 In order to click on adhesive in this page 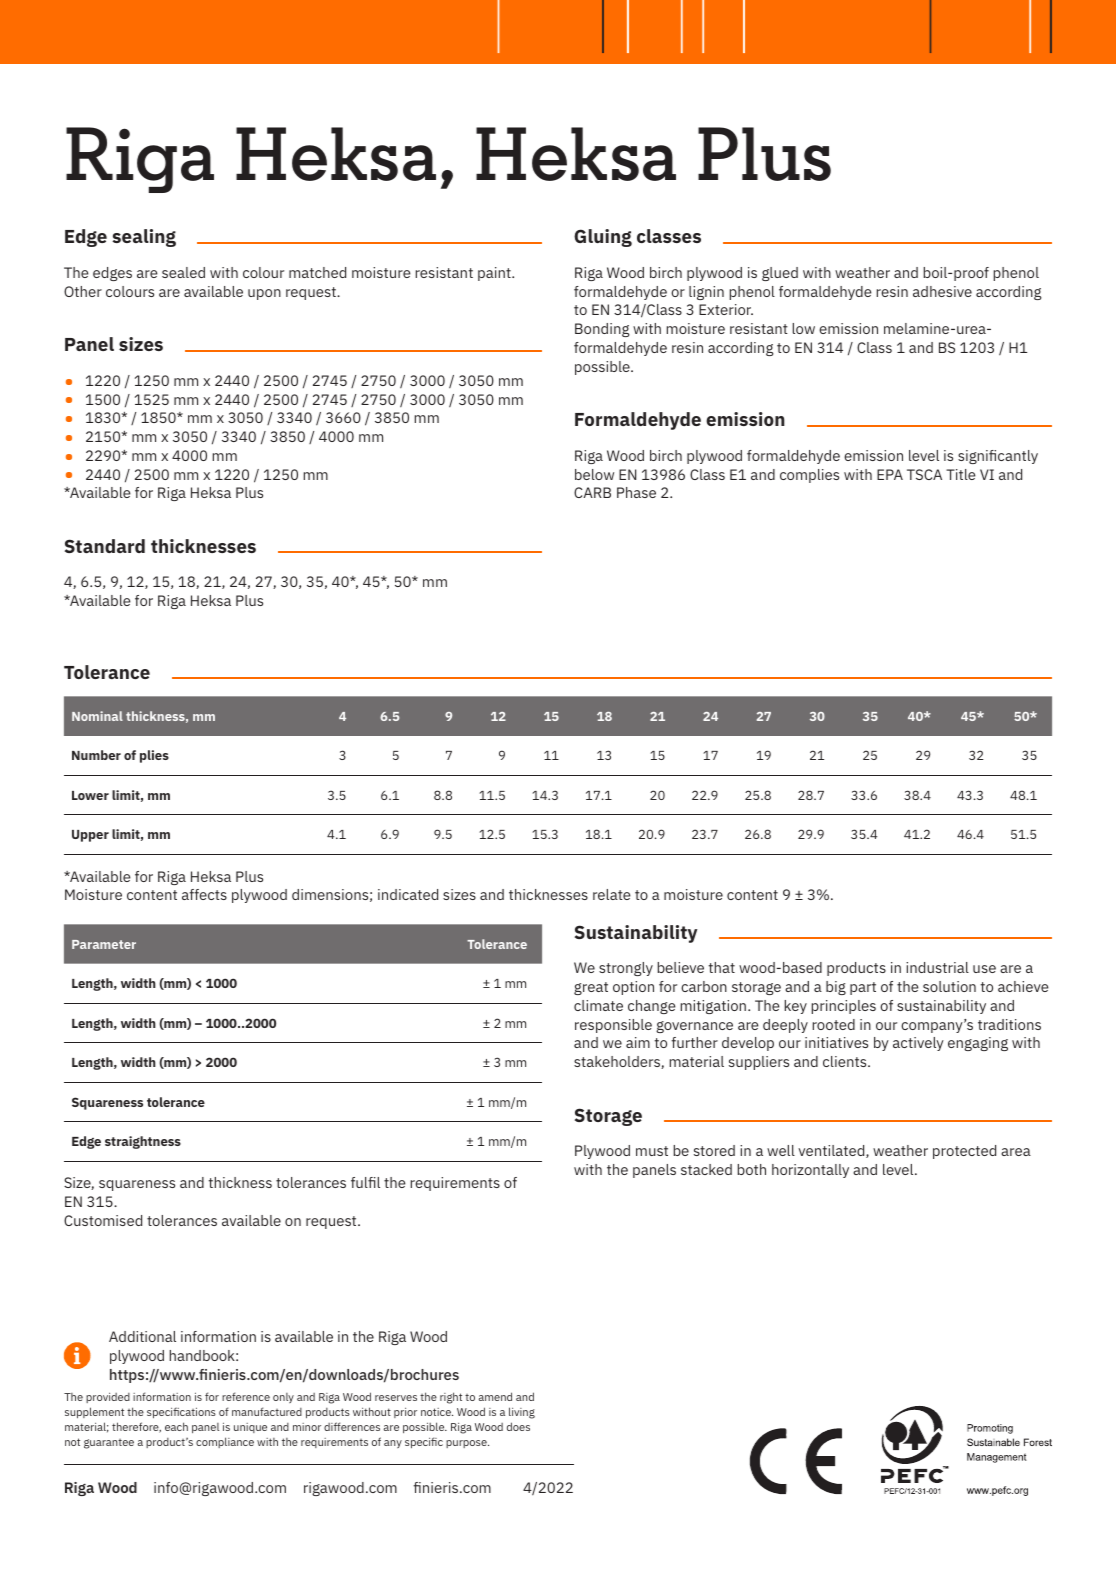, I will do `click(942, 291)`.
